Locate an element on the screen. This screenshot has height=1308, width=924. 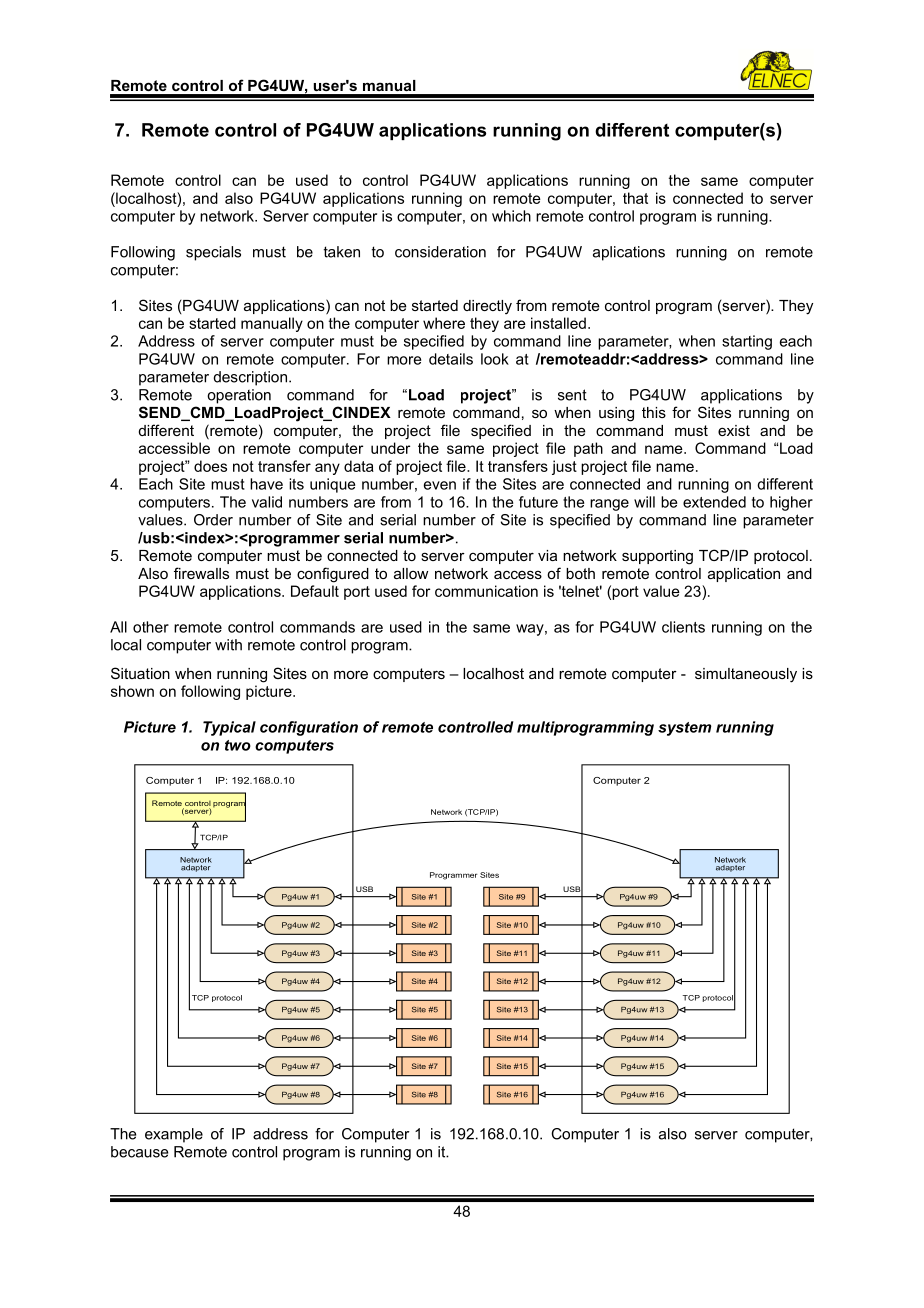
Typical is located at coordinates (229, 728).
